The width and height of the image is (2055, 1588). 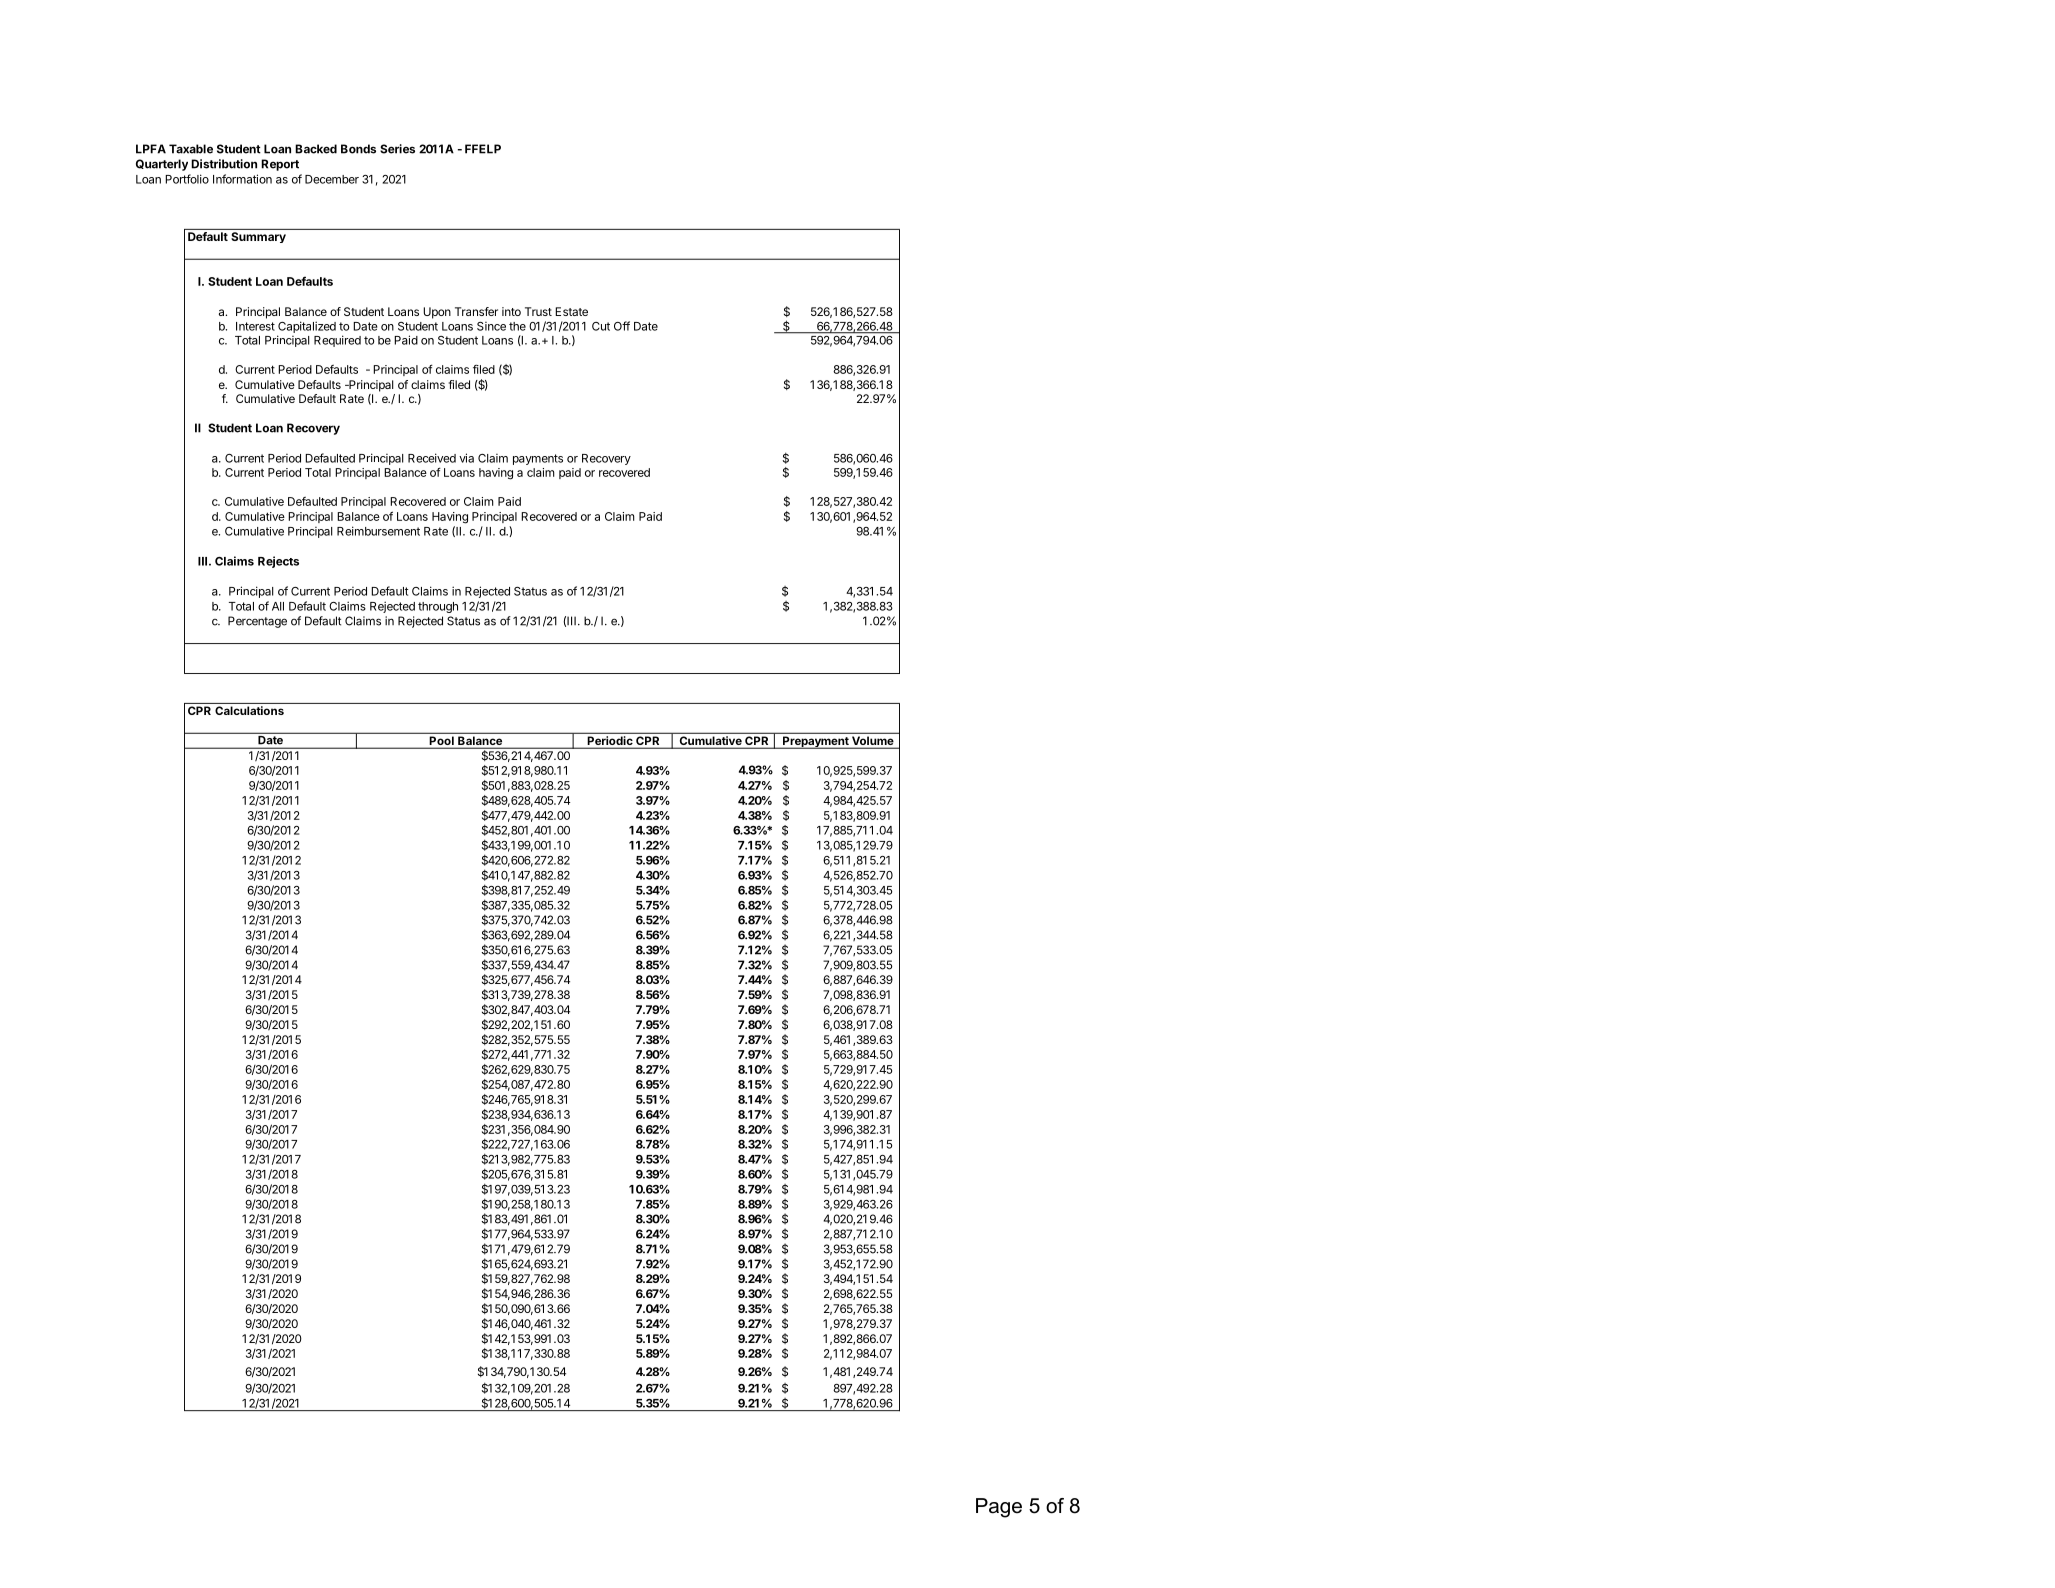 What do you see at coordinates (438, 607) in the image?
I see `through` at bounding box center [438, 607].
